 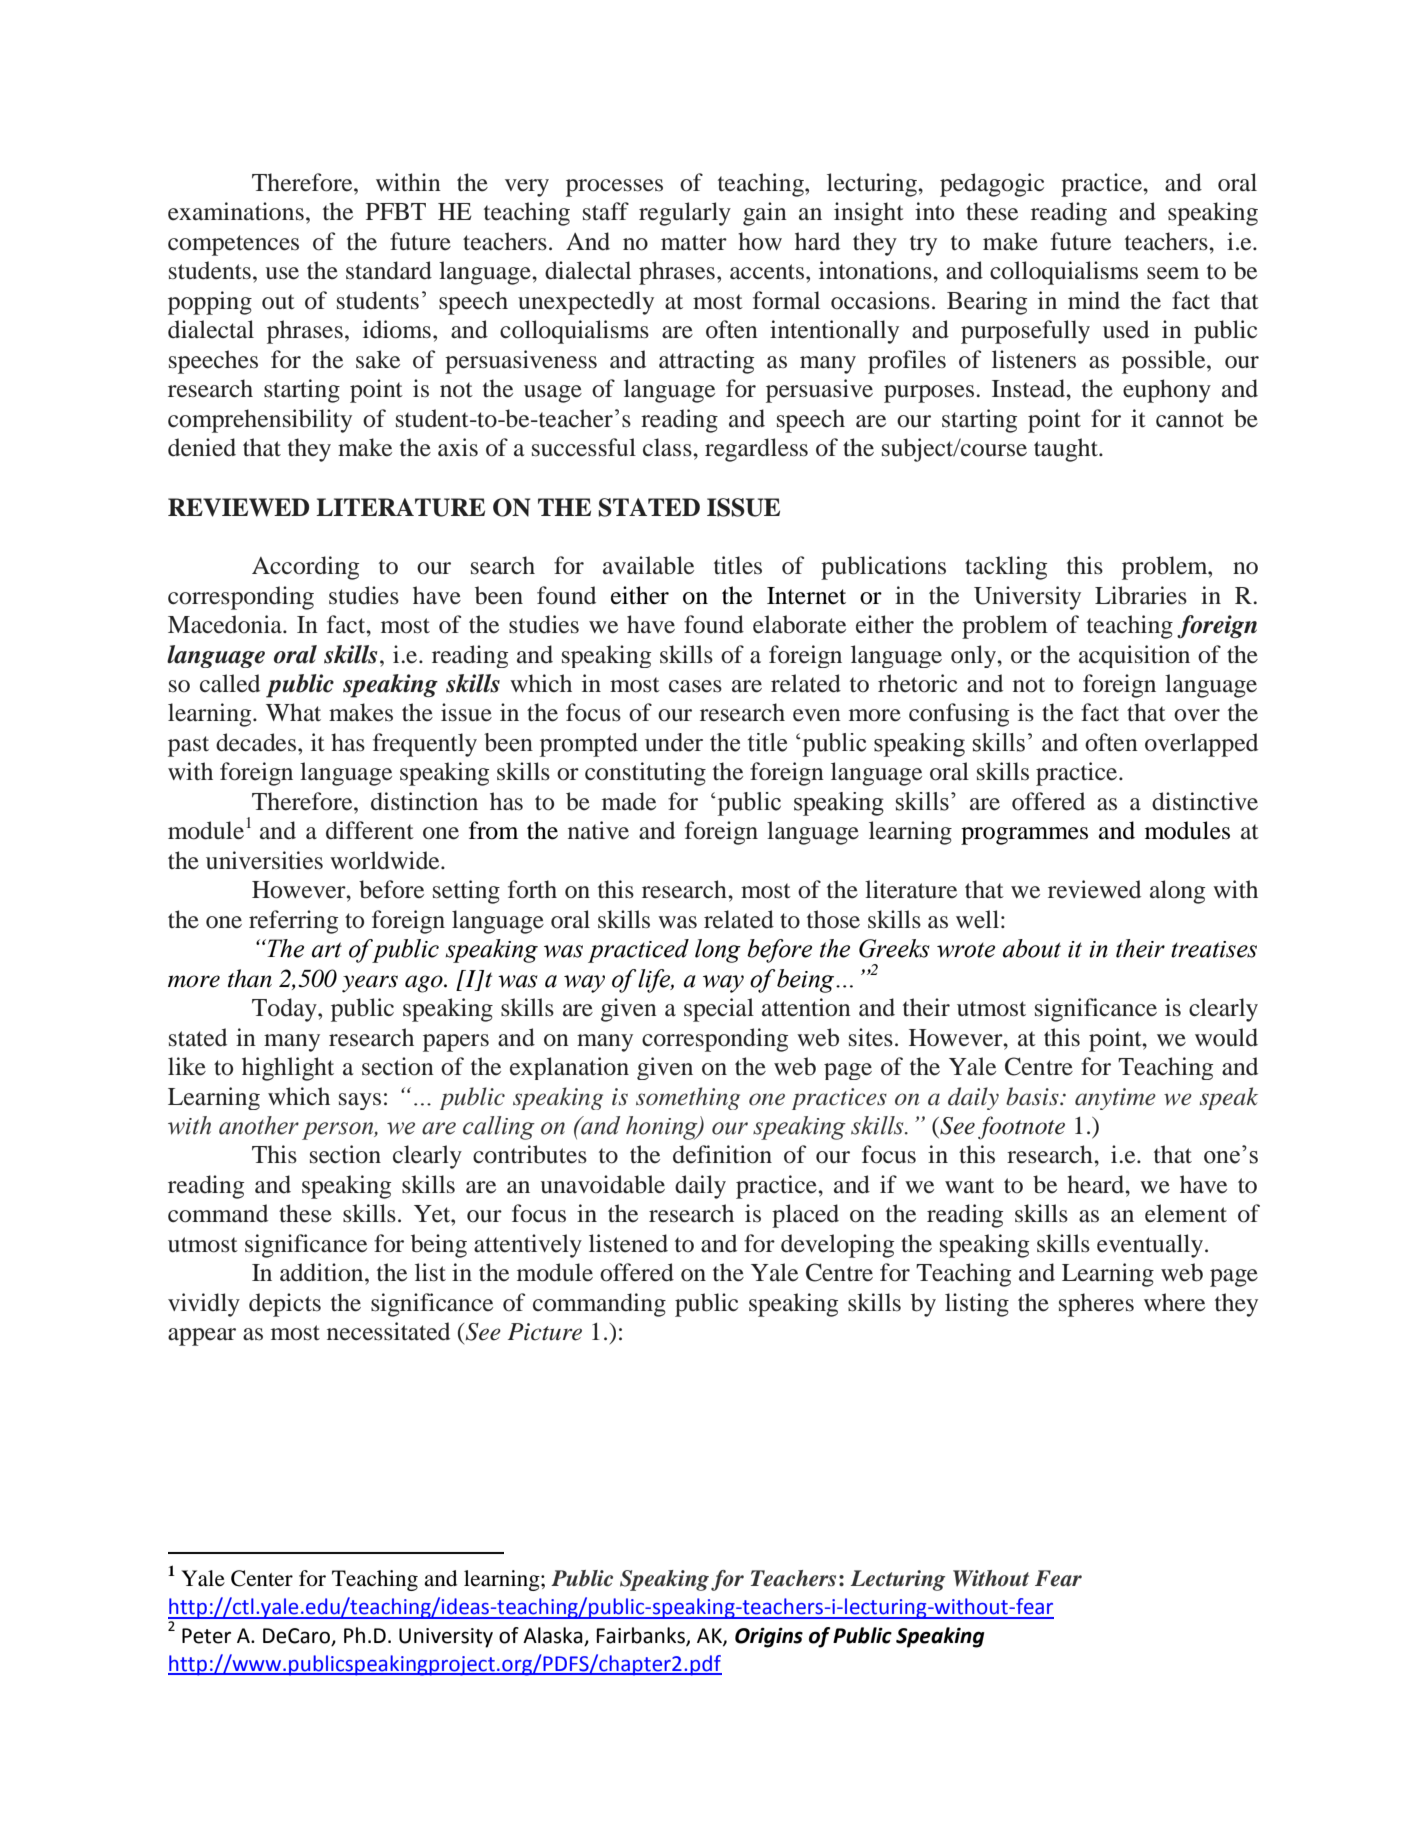 What do you see at coordinates (1173, 273) in the screenshot?
I see `seem` at bounding box center [1173, 273].
